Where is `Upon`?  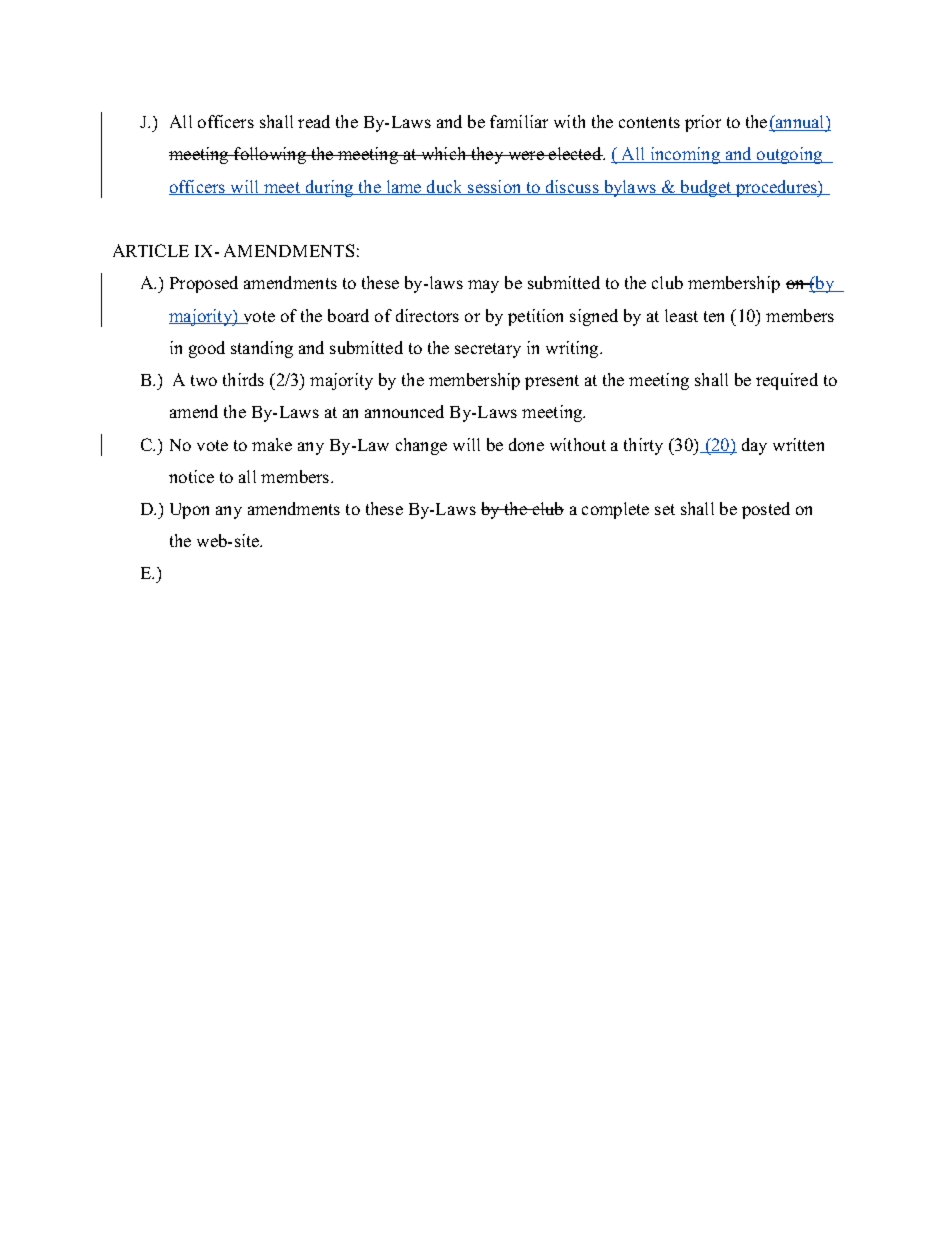
Upon is located at coordinates (189, 511).
